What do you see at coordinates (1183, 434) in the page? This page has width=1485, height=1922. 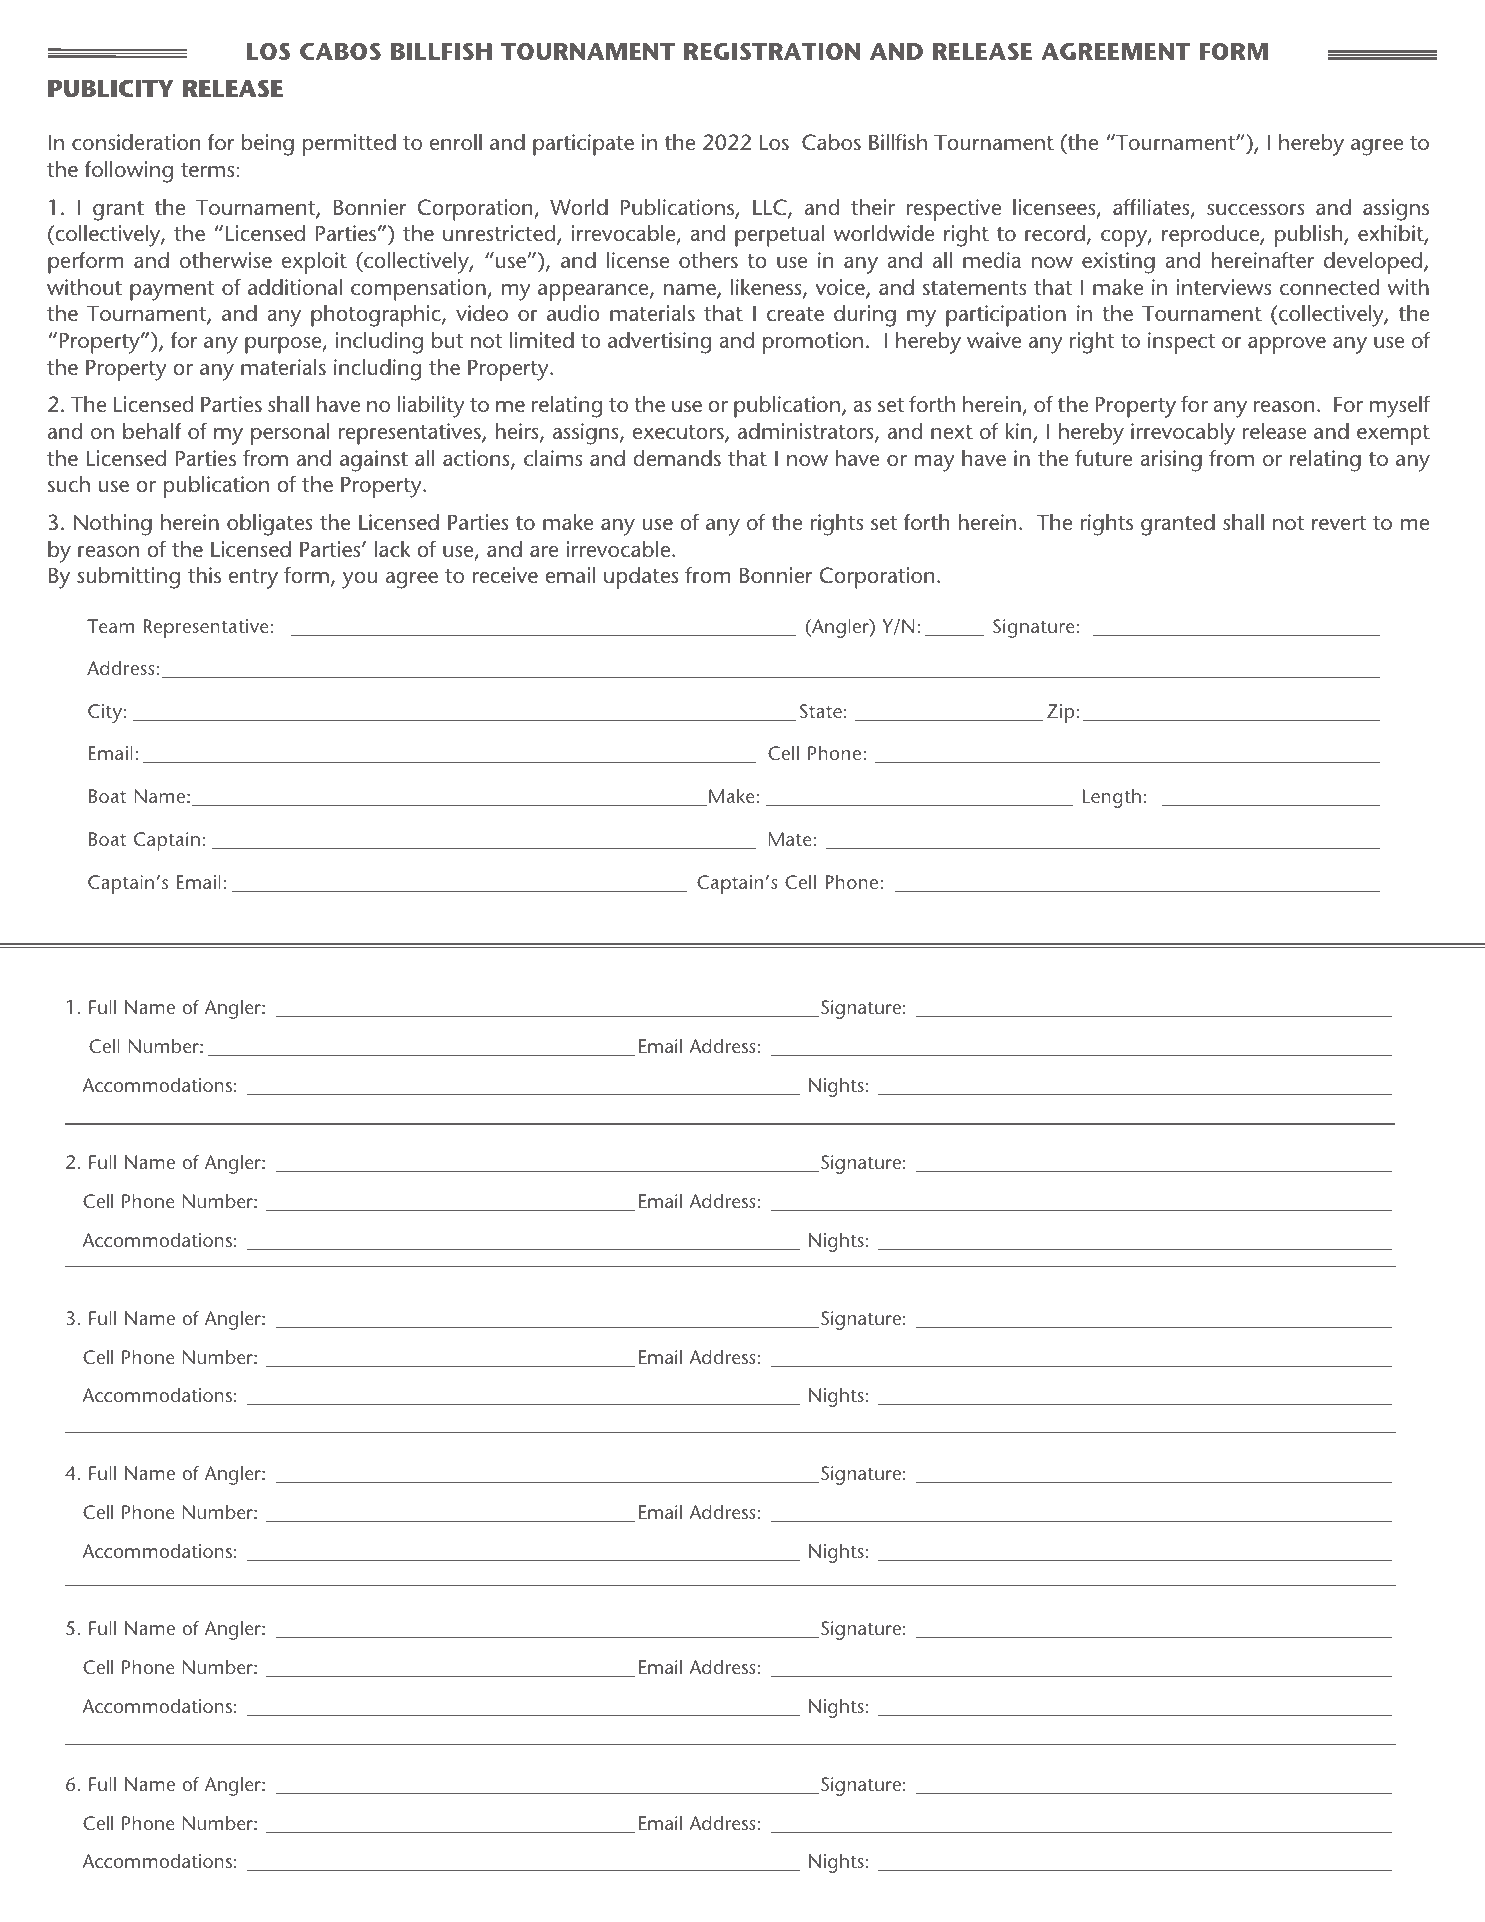 I see `irrevocably` at bounding box center [1183, 434].
